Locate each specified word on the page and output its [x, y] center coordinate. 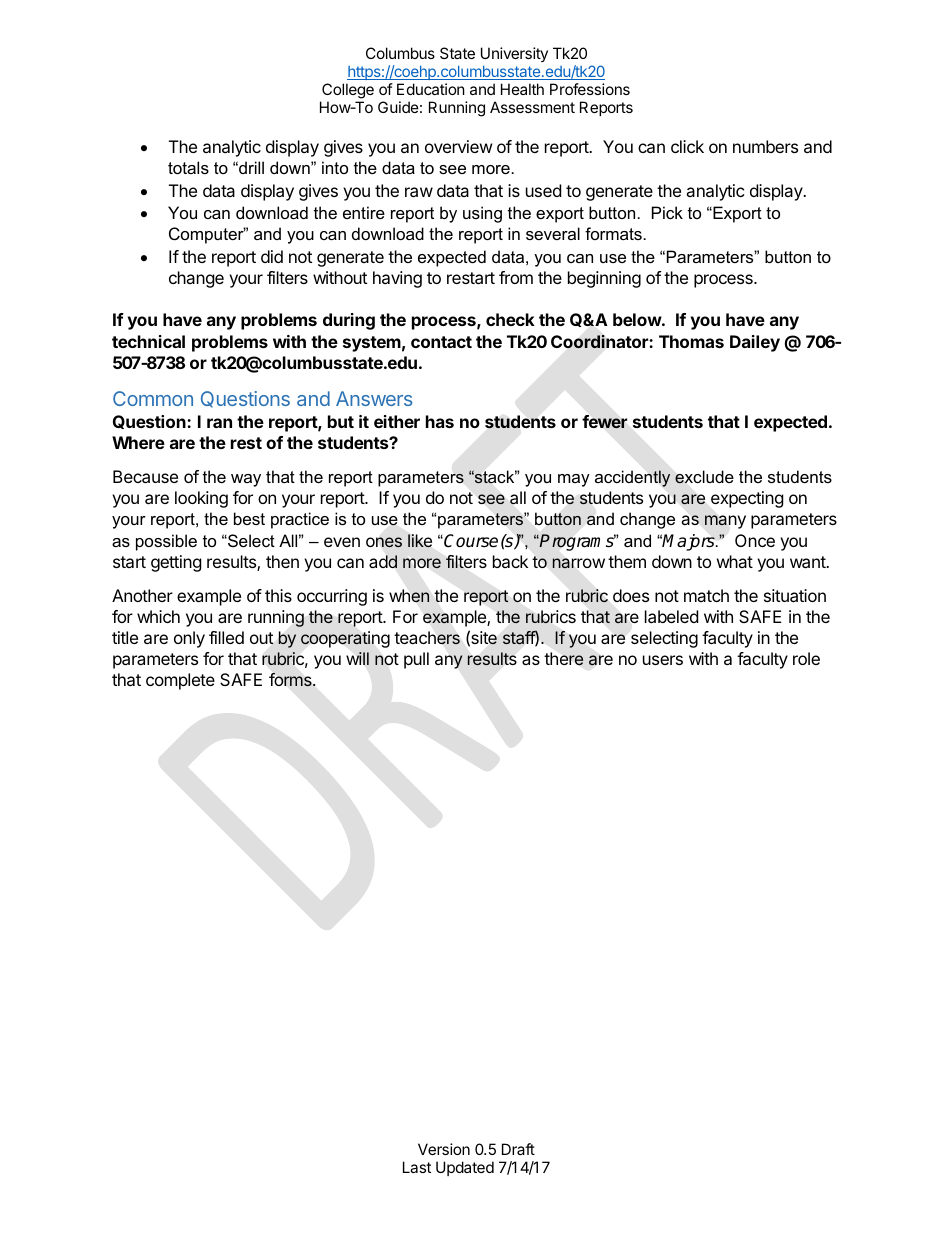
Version [444, 1149]
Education [431, 89]
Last [417, 1167]
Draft [518, 1149]
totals [188, 167]
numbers [765, 146]
